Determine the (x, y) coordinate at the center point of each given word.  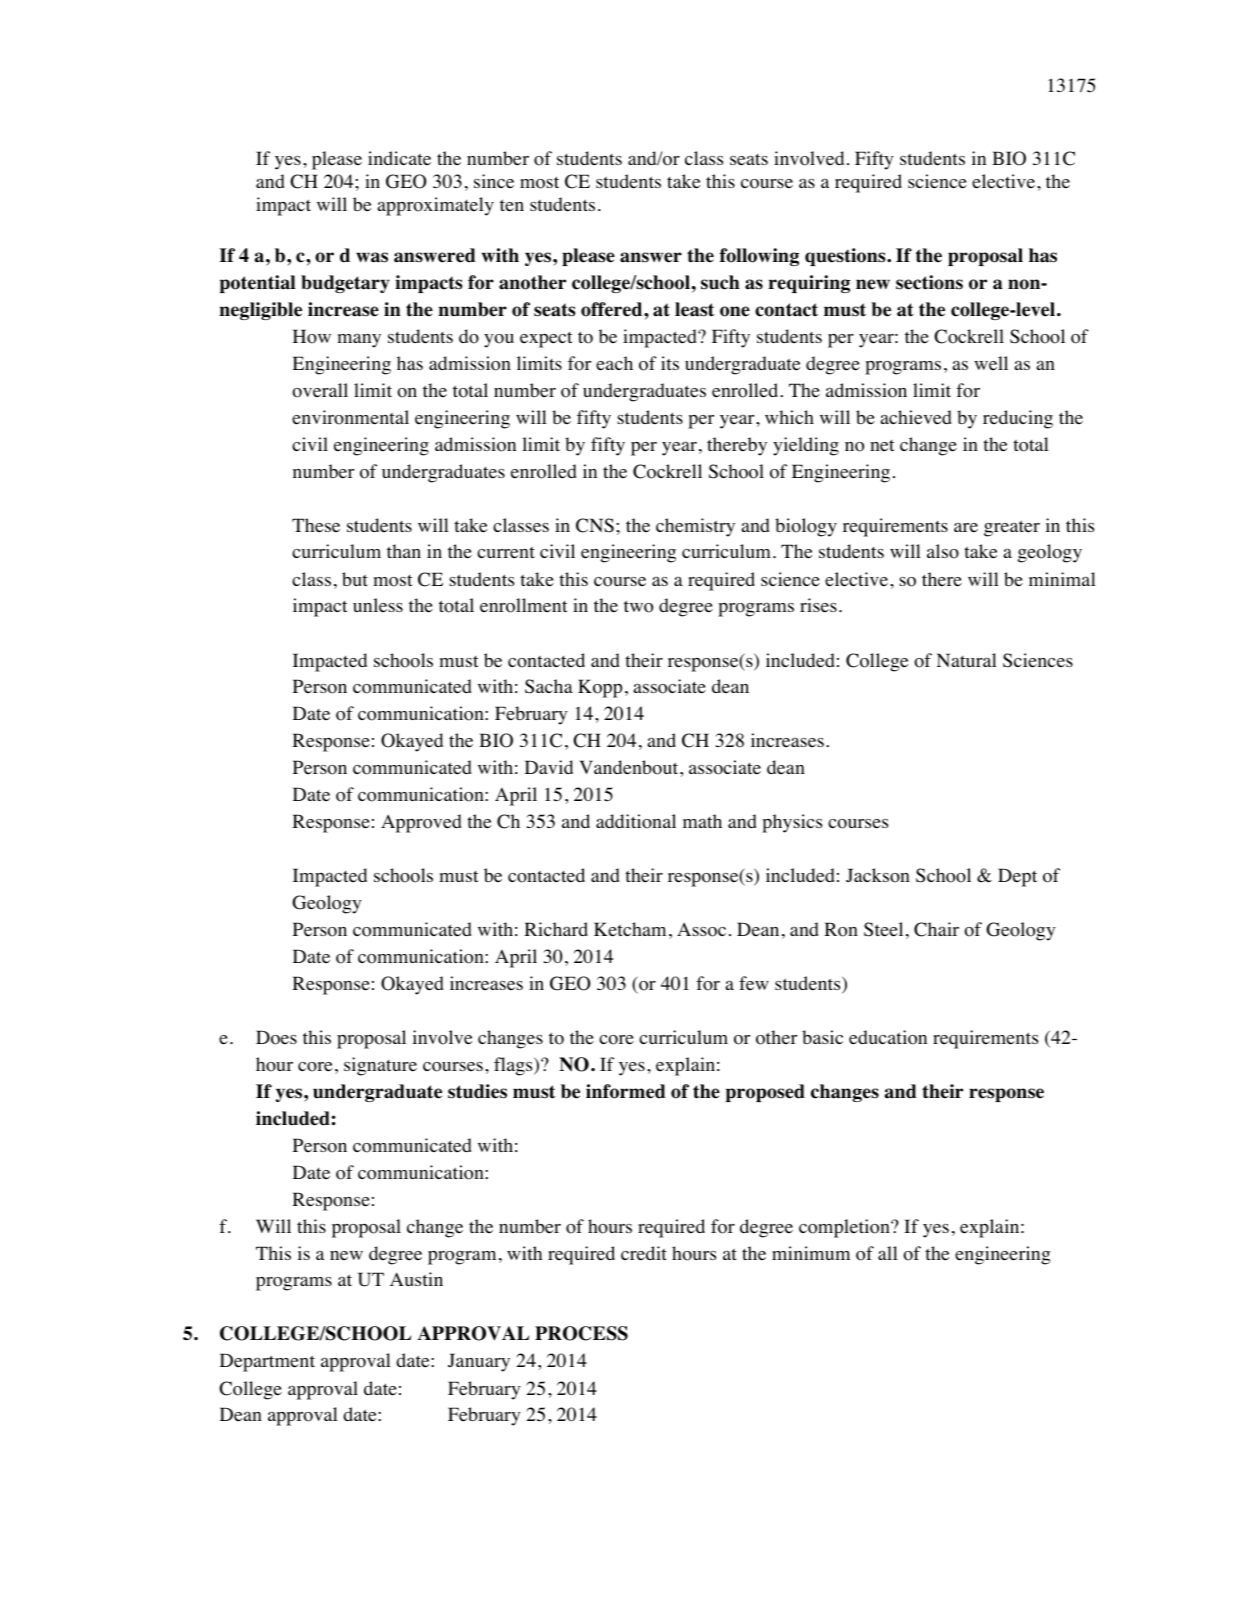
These (316, 525)
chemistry (695, 527)
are (966, 527)
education (888, 1037)
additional (636, 821)
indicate (399, 158)
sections (929, 282)
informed (626, 1091)
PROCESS (581, 1333)
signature (380, 1066)
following (759, 257)
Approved (421, 823)
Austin (416, 1279)
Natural (966, 660)
